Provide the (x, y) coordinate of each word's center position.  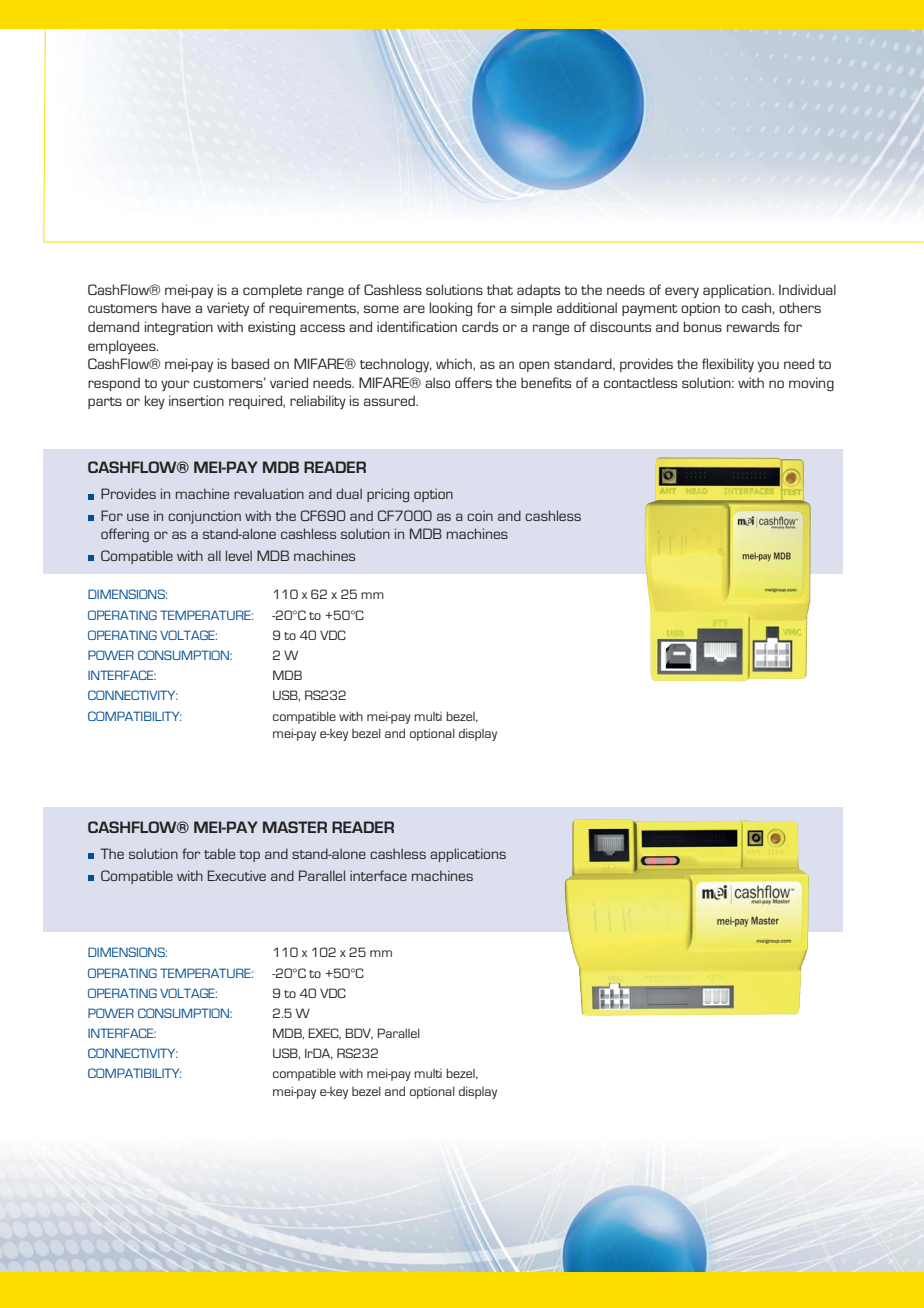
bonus (703, 326)
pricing (388, 495)
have (176, 307)
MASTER (295, 827)
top (249, 856)
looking (451, 309)
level (239, 555)
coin (480, 515)
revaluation (269, 493)
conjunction (204, 517)
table (219, 853)
